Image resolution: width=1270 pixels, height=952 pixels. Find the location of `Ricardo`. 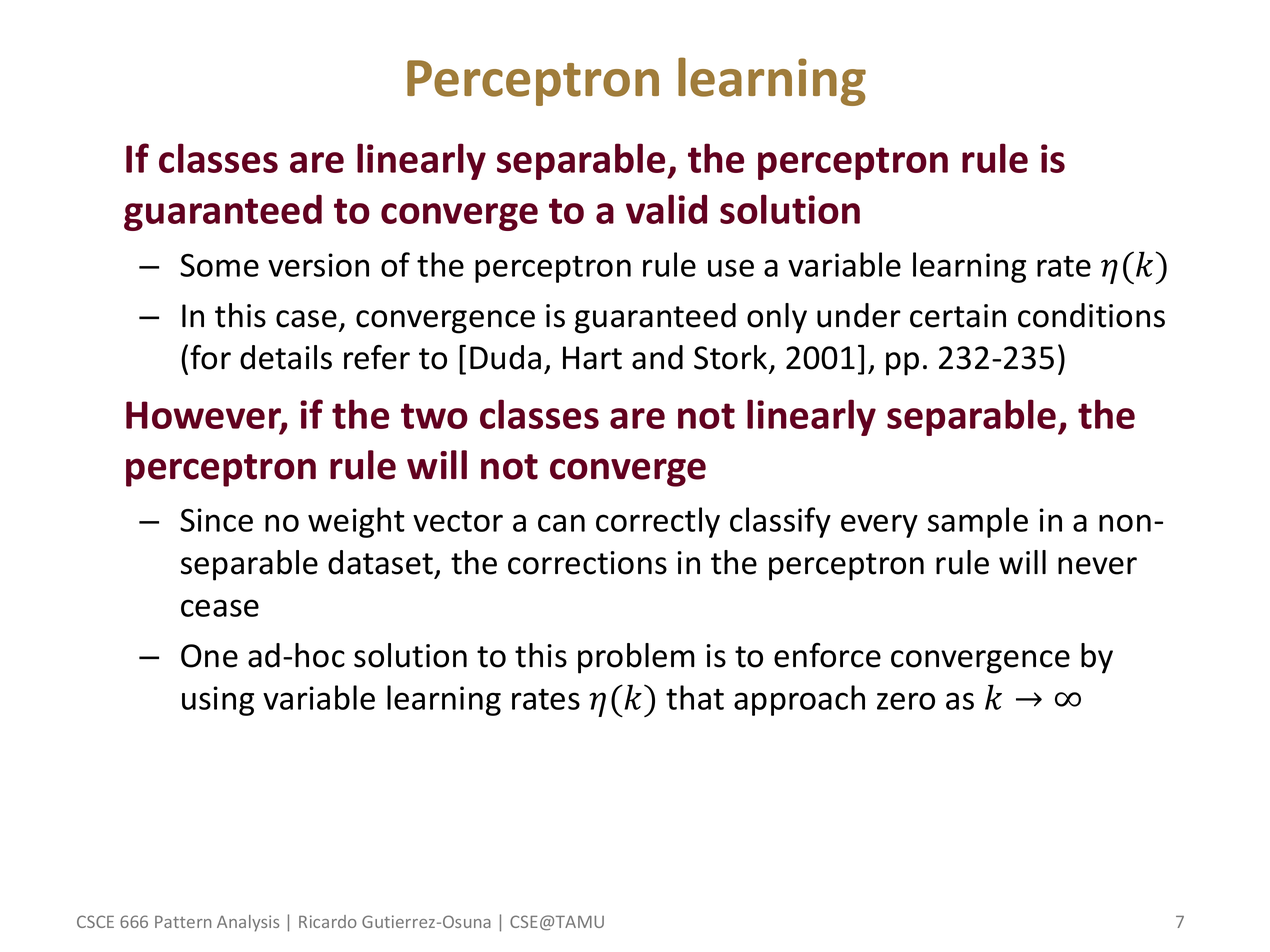

Ricardo is located at coordinates (328, 921).
